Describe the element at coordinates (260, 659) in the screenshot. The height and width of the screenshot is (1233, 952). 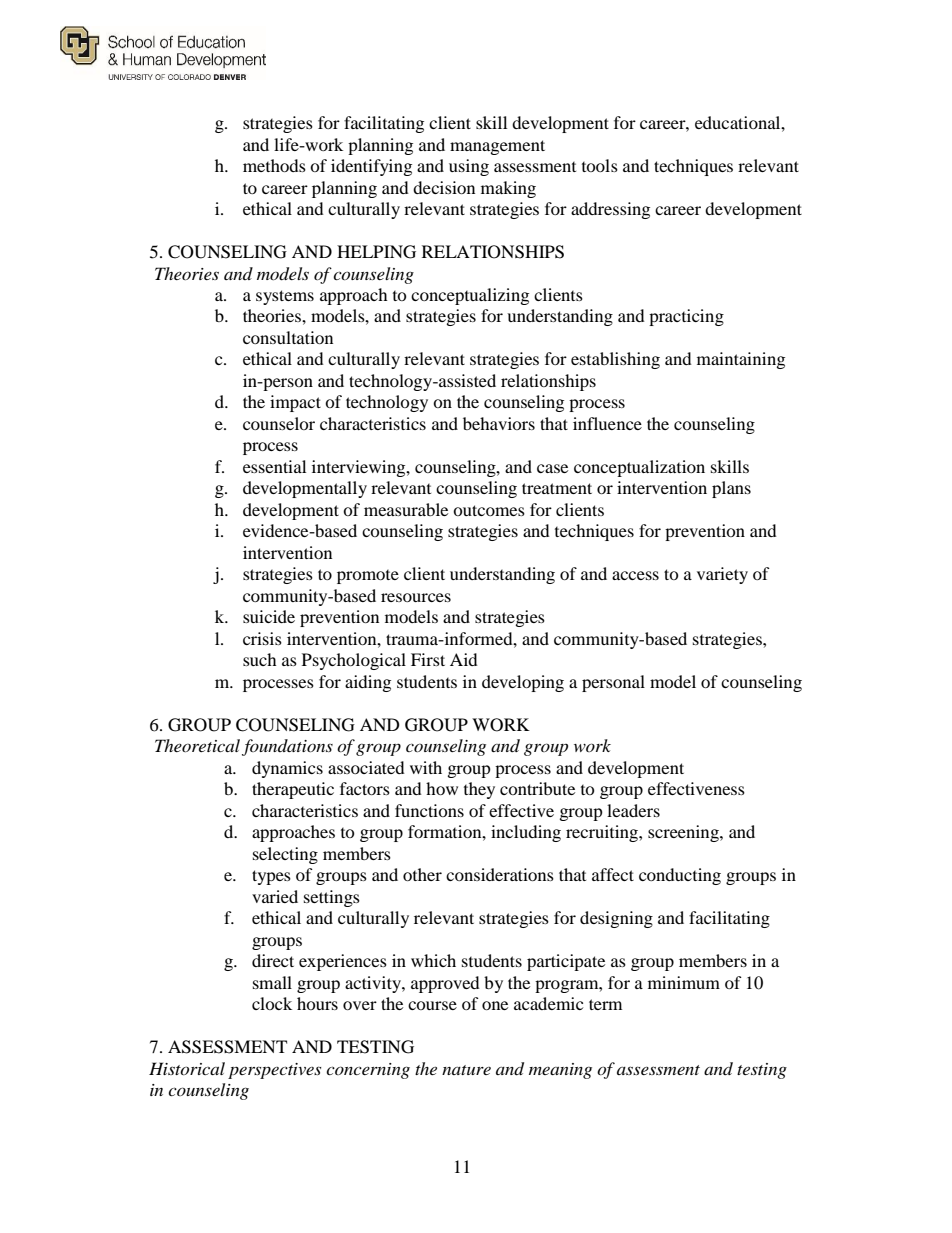
I see `such` at that location.
